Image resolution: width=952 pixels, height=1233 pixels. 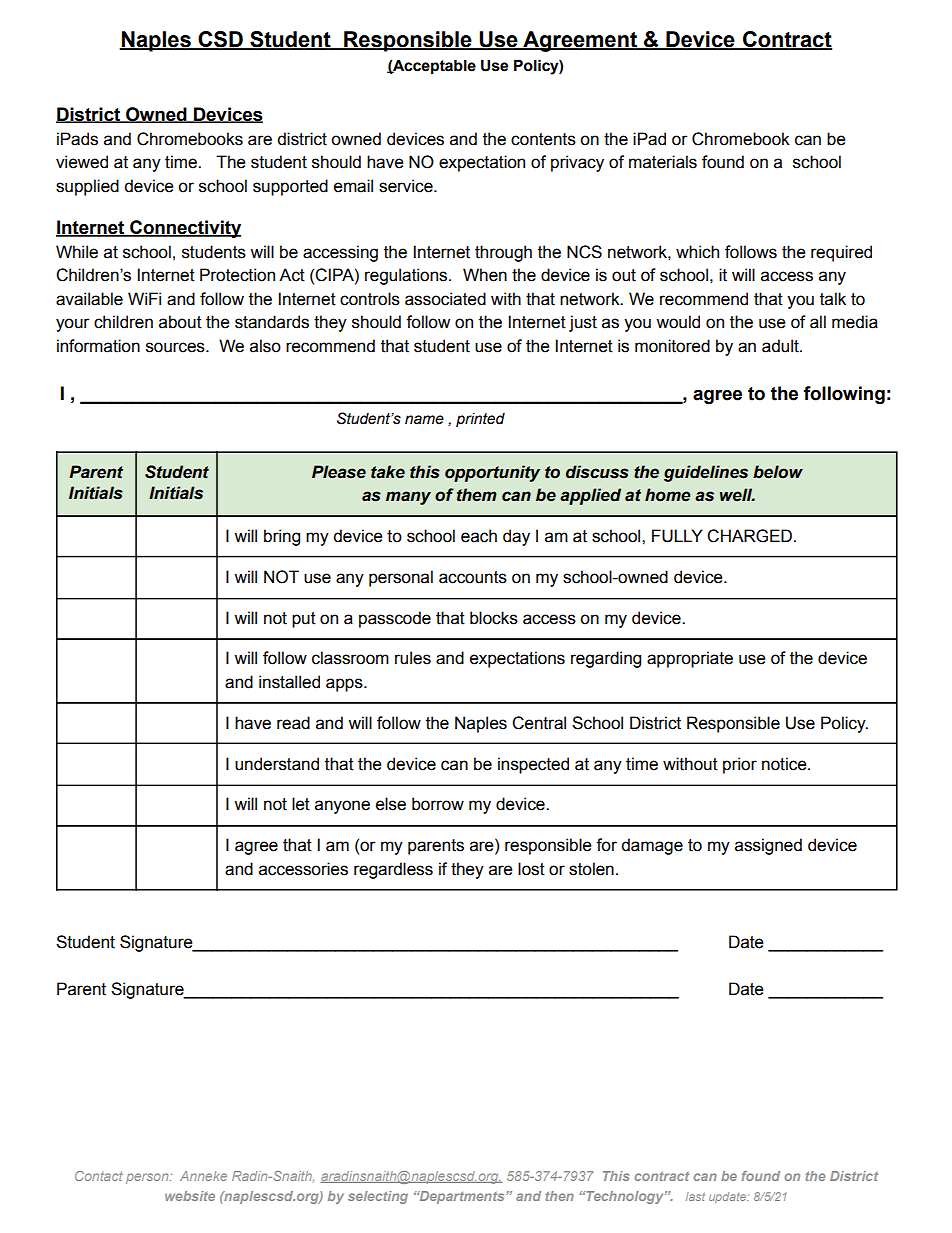 What do you see at coordinates (190, 1196) in the image?
I see `website` at bounding box center [190, 1196].
